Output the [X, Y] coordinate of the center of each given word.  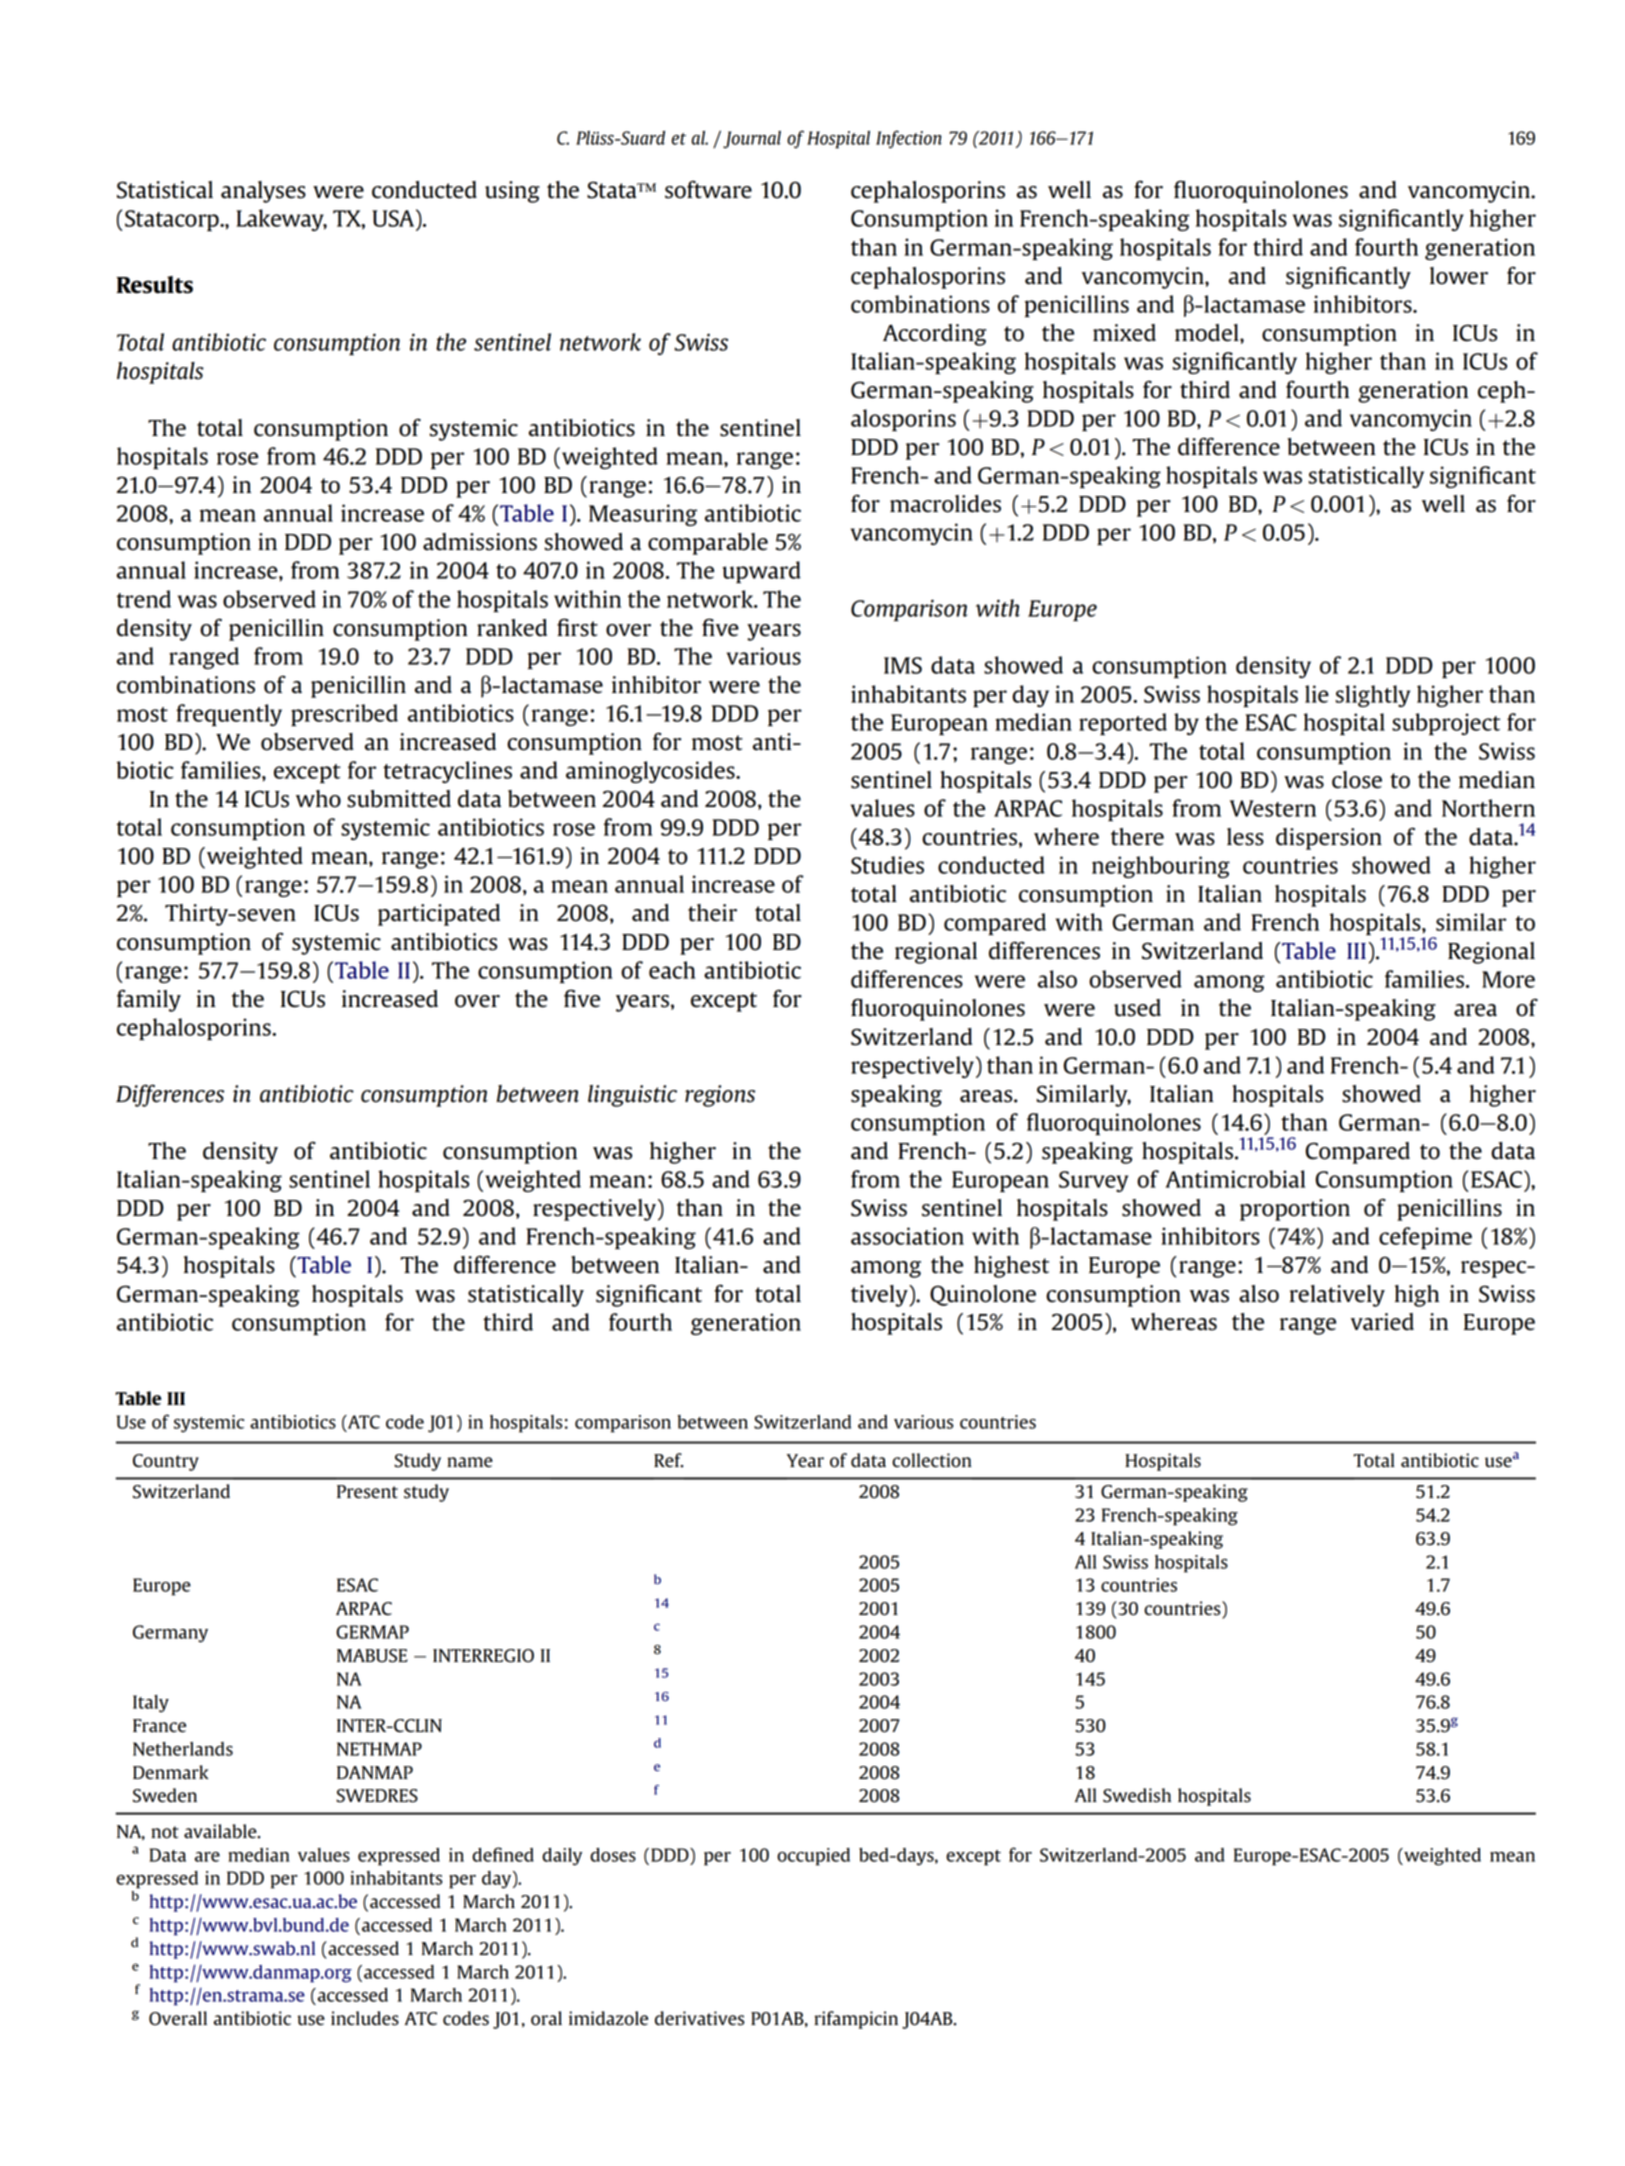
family [149, 1000]
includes [365, 2018]
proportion [1295, 1210]
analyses [263, 192]
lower [1459, 276]
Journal [752, 140]
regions [720, 1096]
